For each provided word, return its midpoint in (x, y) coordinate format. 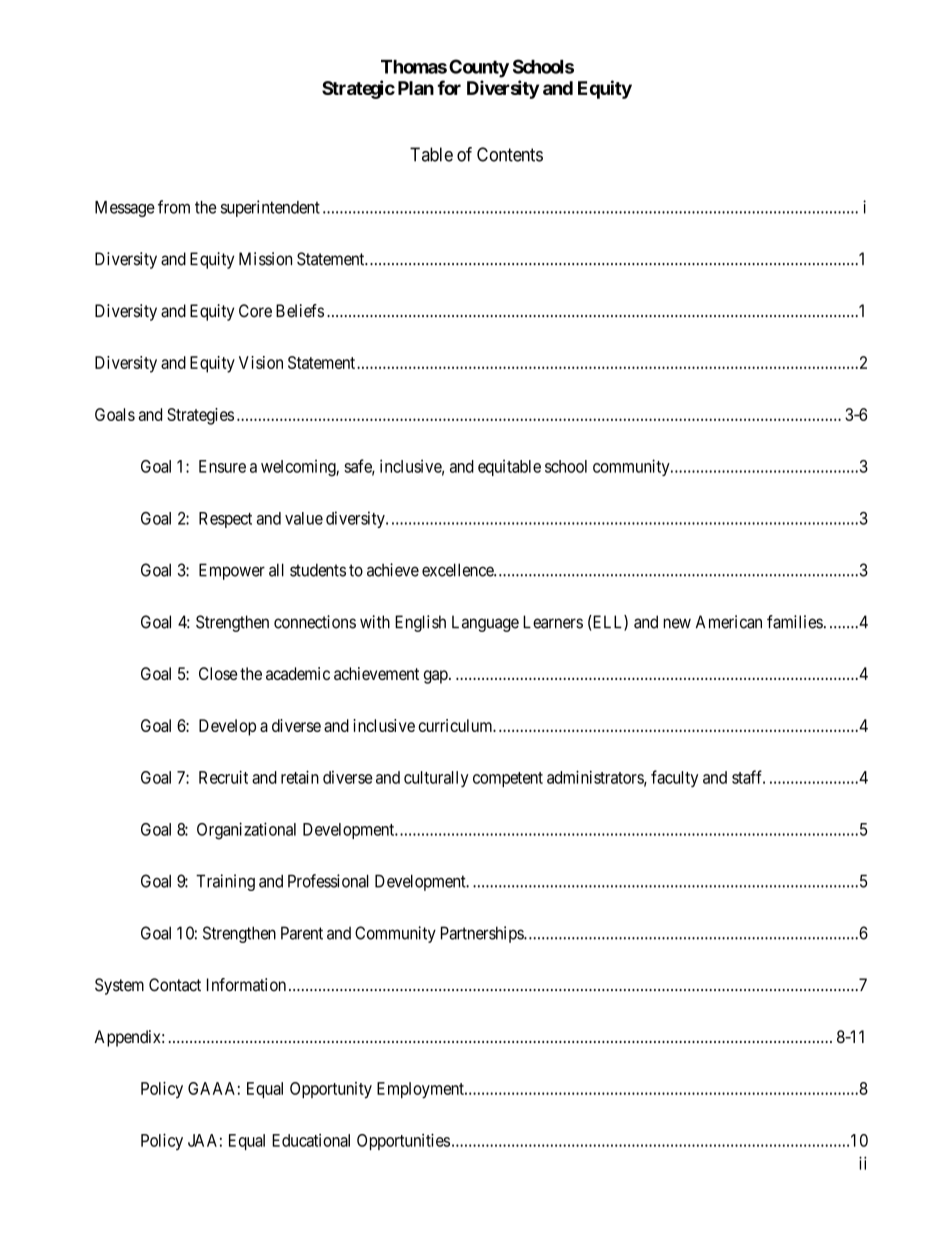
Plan (416, 88)
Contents (510, 154)
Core (255, 311)
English (420, 623)
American (729, 622)
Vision (261, 362)
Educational (311, 1140)
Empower (232, 571)
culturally (436, 779)
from (174, 207)
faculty (674, 778)
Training (225, 882)
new (677, 623)
